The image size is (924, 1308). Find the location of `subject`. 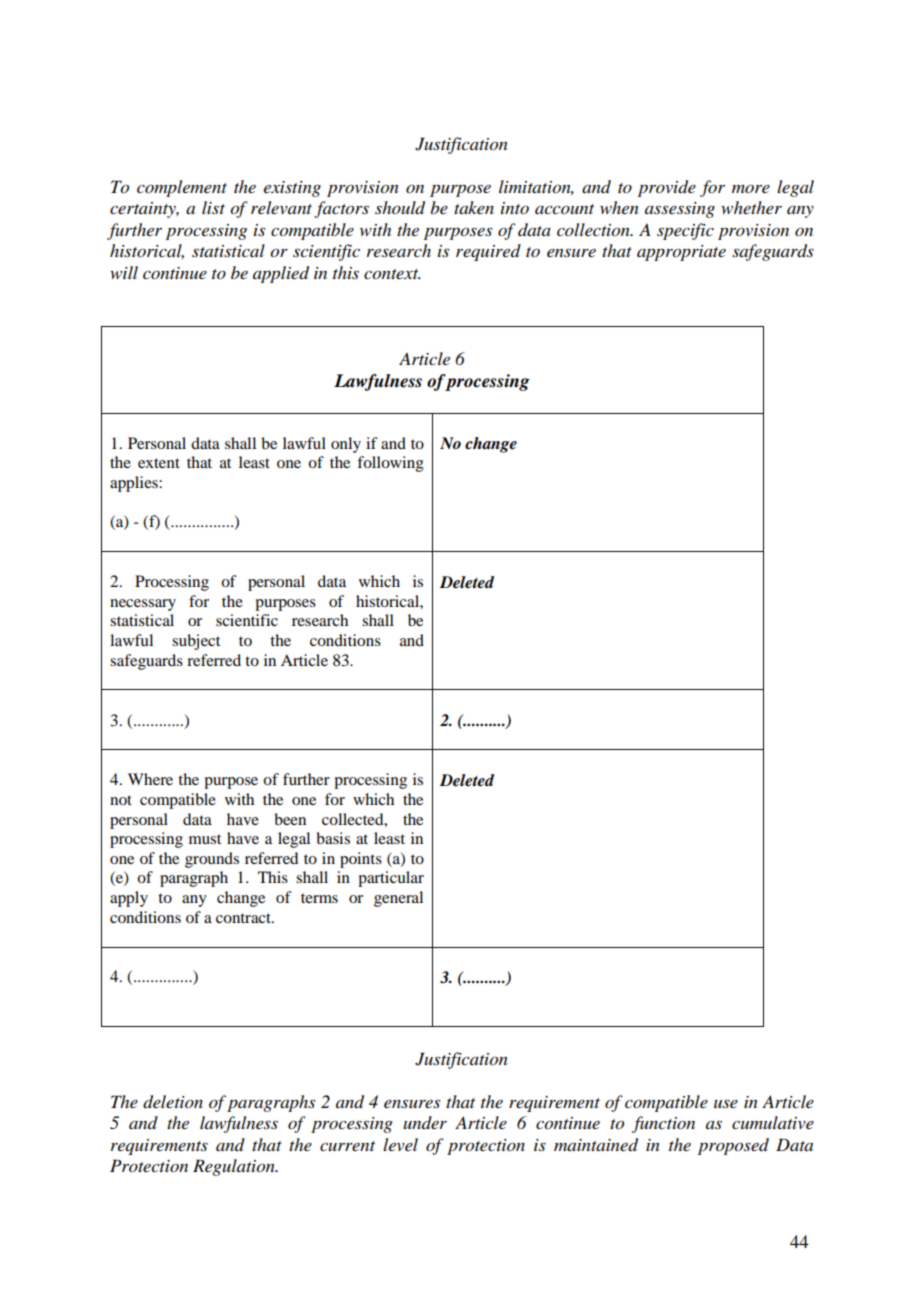

subject is located at coordinates (196, 642).
